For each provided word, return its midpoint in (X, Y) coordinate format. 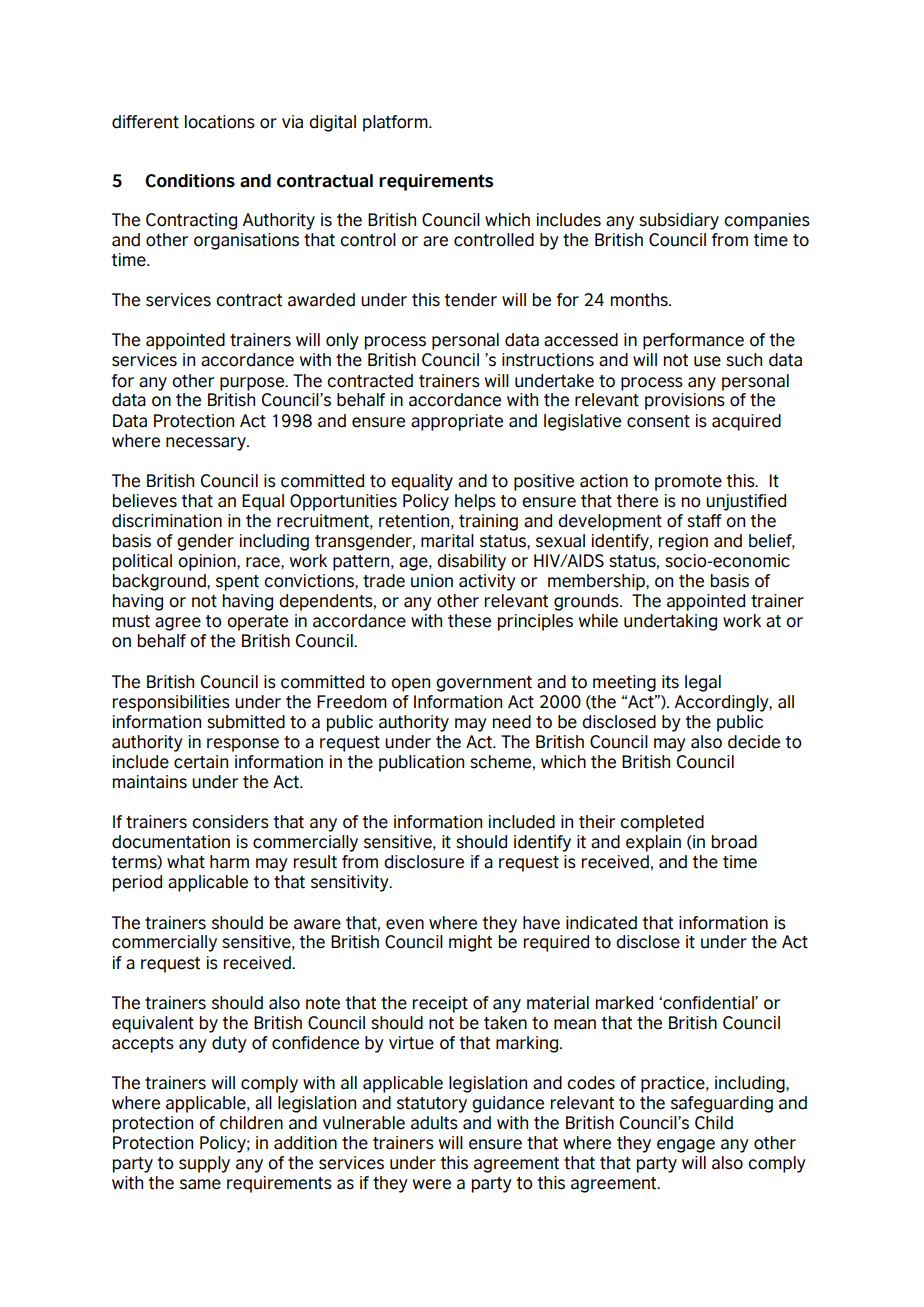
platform (396, 123)
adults (434, 1123)
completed (662, 823)
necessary (207, 444)
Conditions (190, 181)
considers (230, 822)
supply (204, 1164)
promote (688, 483)
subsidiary (679, 221)
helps (475, 502)
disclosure (424, 862)
